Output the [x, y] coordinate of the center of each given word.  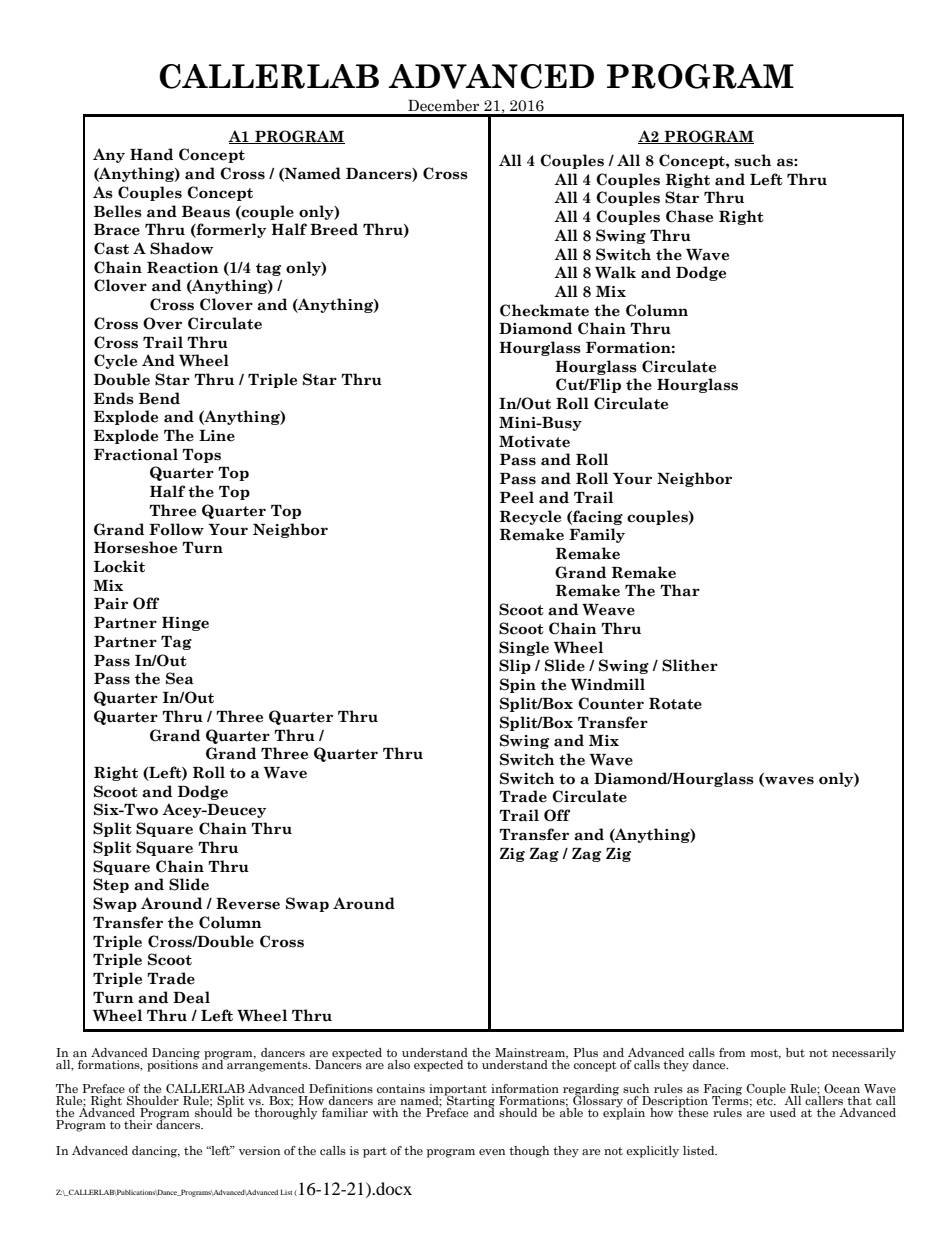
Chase [689, 216]
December [443, 105]
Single [524, 648]
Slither [690, 665]
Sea [180, 678]
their [138, 1124]
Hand [151, 154]
